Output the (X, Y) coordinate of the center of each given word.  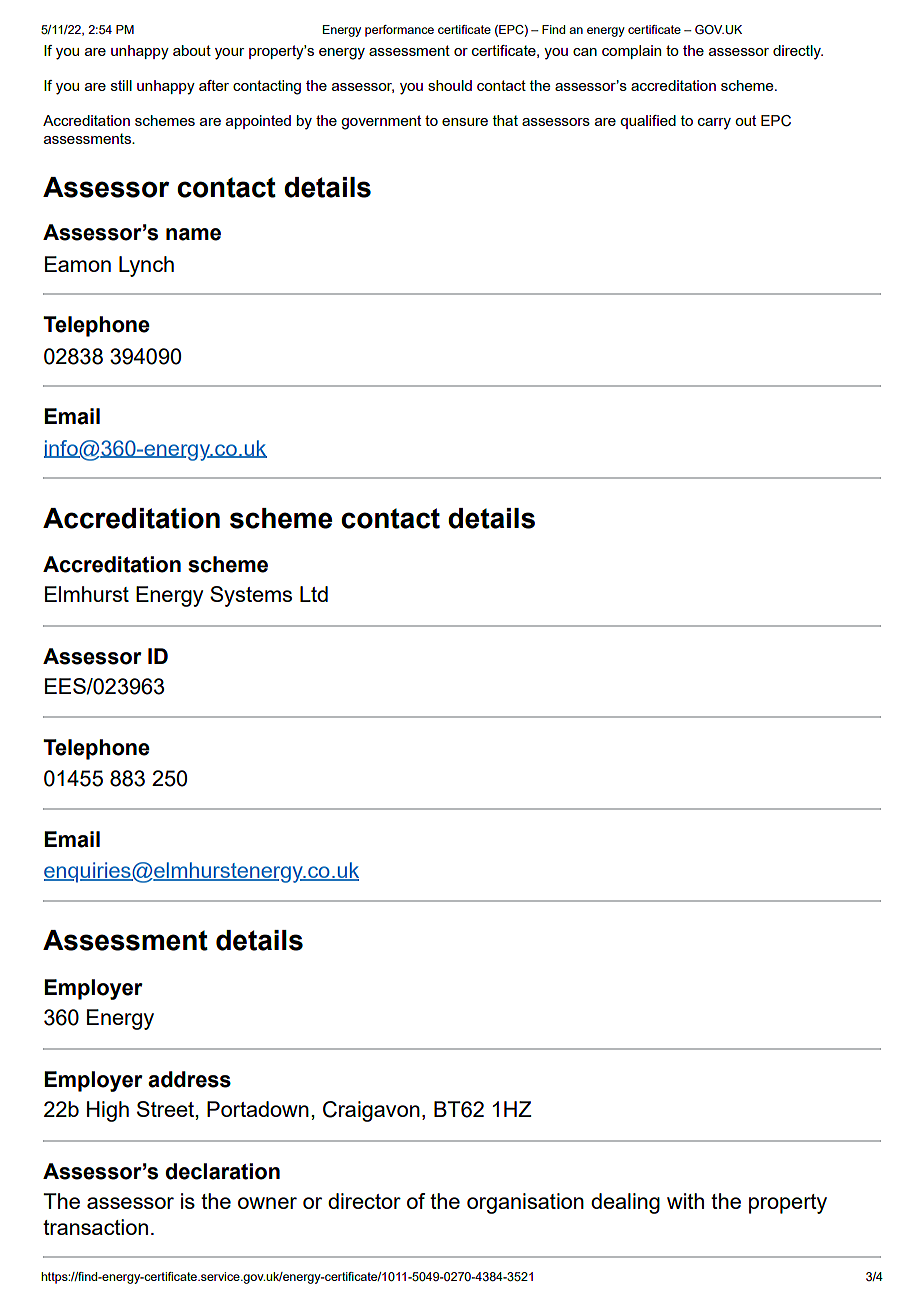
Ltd (314, 594)
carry (714, 124)
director (364, 1201)
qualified (648, 122)
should (450, 85)
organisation (525, 1203)
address (189, 1079)
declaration (222, 1171)
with (685, 1201)
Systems (251, 596)
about (192, 50)
